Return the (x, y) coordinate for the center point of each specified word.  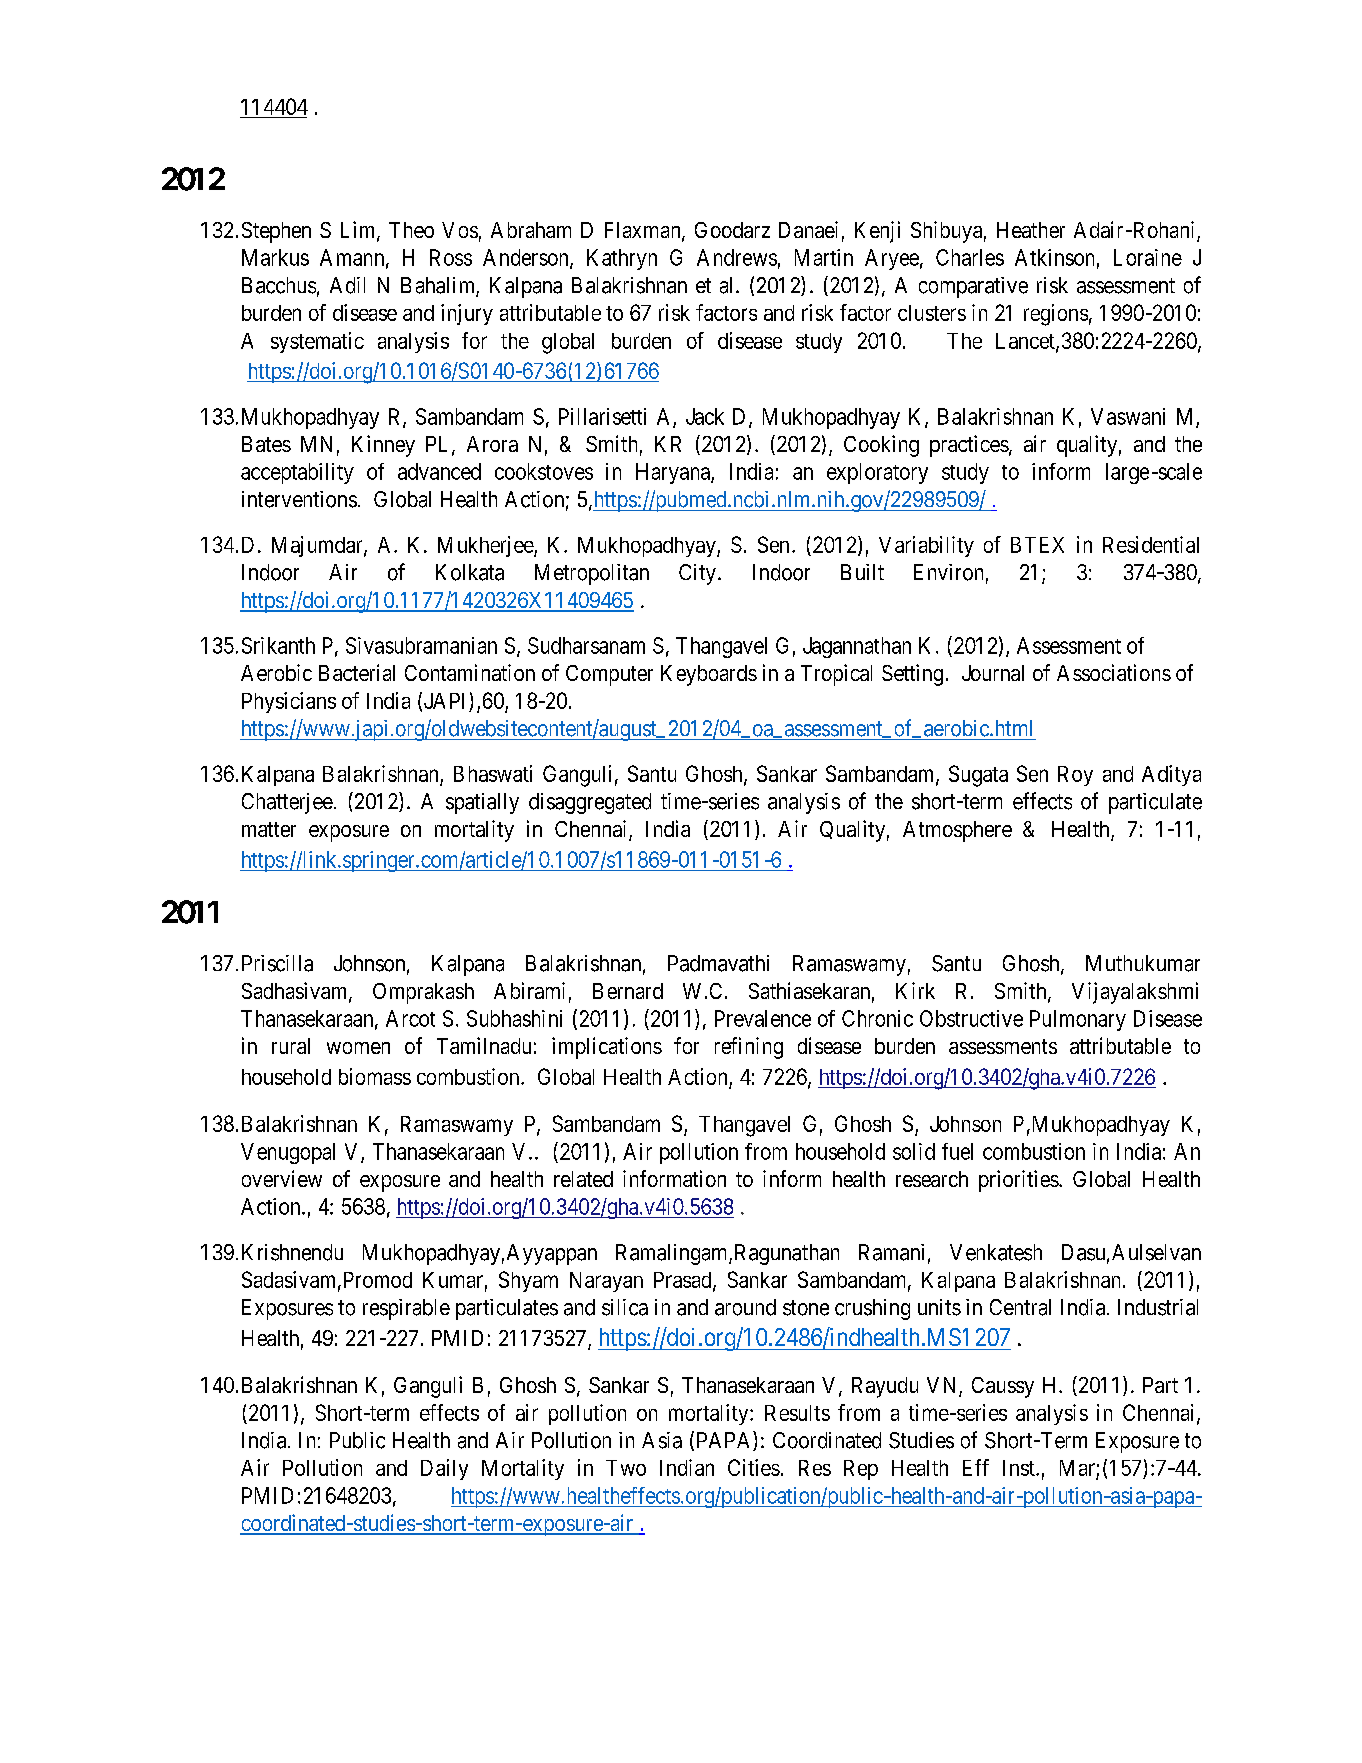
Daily (444, 1469)
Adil (347, 285)
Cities (754, 1467)
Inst (1020, 1468)
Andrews (737, 257)
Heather (1031, 230)
